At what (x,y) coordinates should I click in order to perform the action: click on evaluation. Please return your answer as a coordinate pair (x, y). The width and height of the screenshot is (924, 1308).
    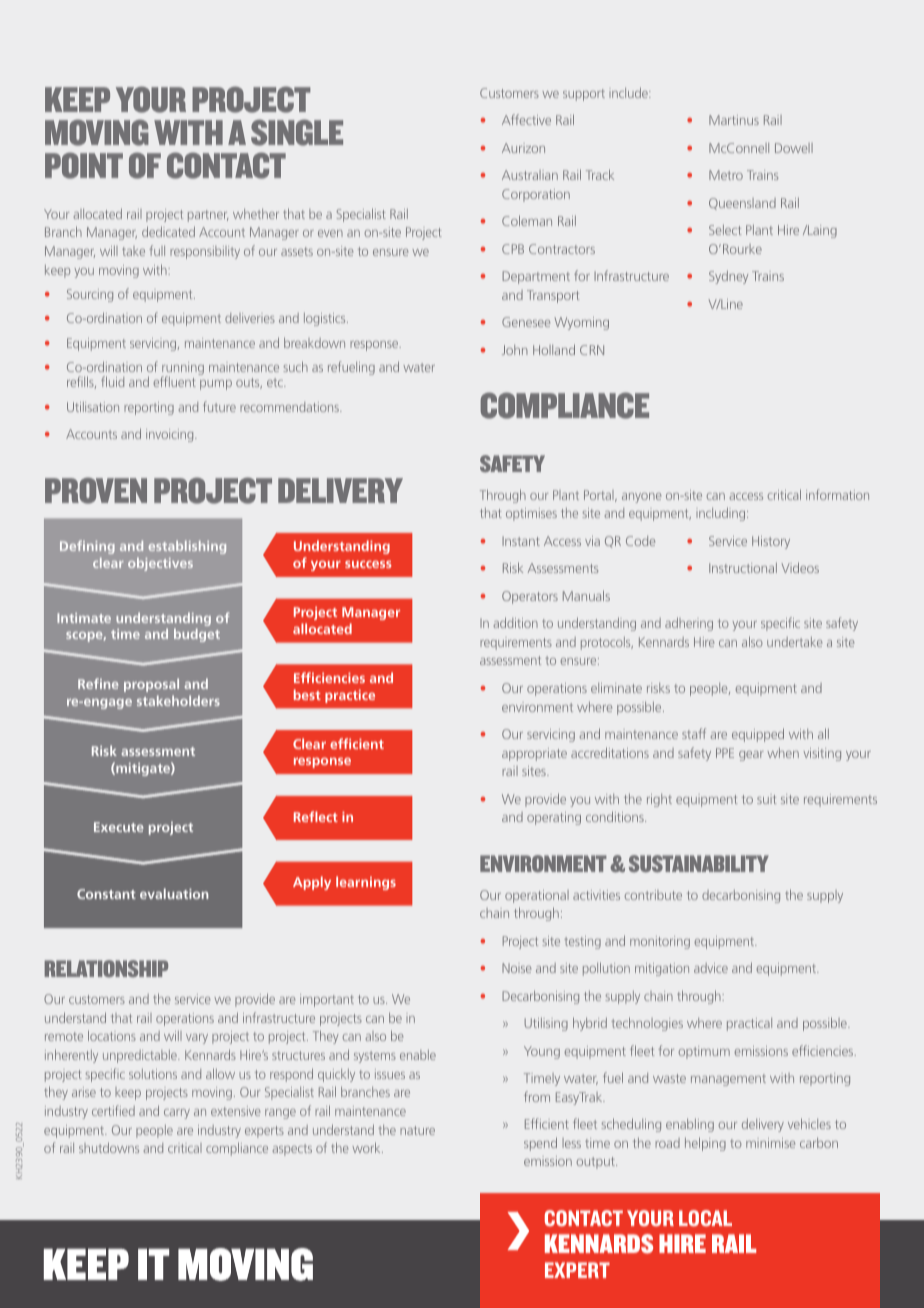
    Looking at the image, I should click on (174, 893).
